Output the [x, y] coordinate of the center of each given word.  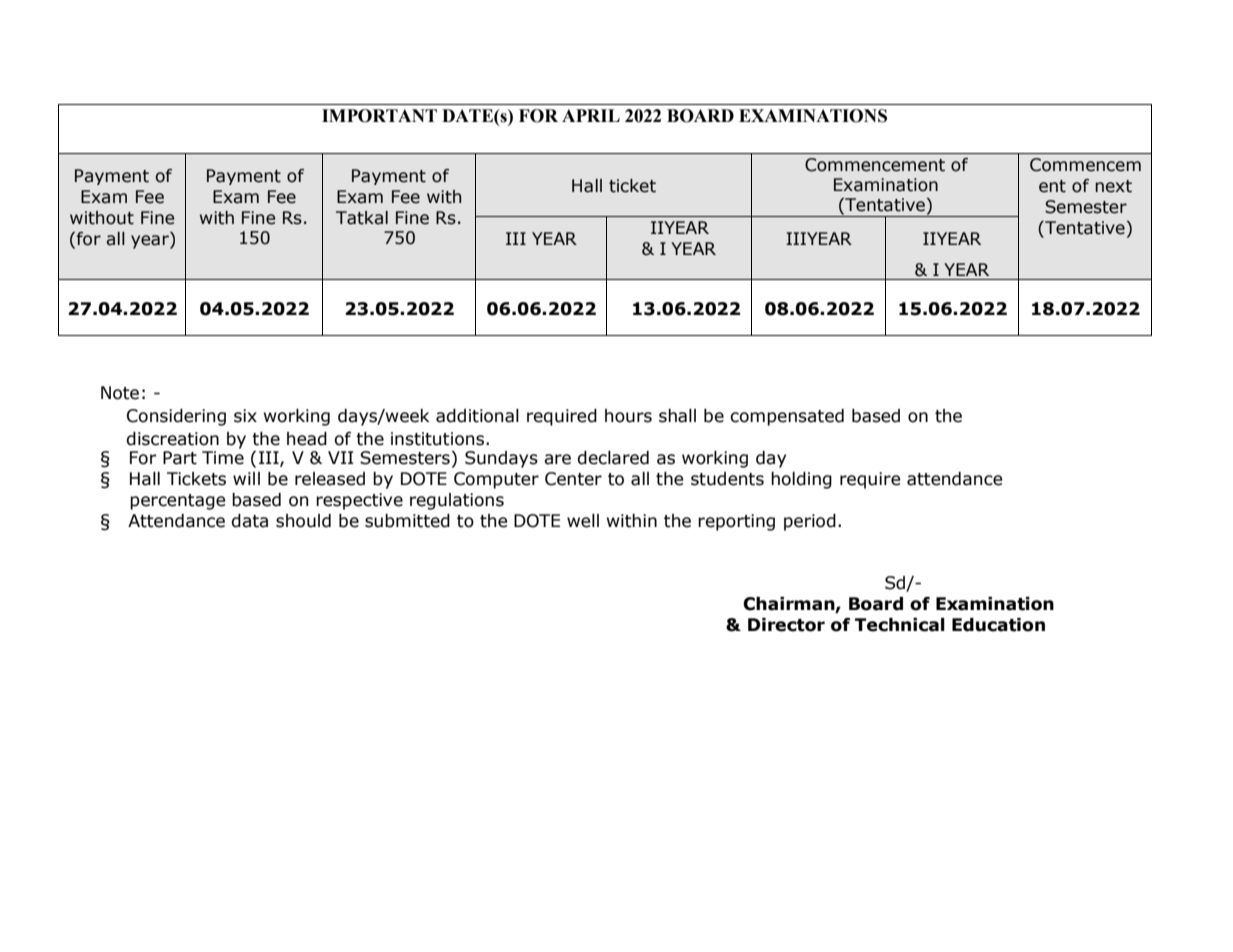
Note [120, 393]
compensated [787, 417]
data [249, 521]
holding [801, 480]
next [1113, 186]
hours [628, 416]
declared [613, 458]
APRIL [591, 115]
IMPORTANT [379, 116]
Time [223, 458]
